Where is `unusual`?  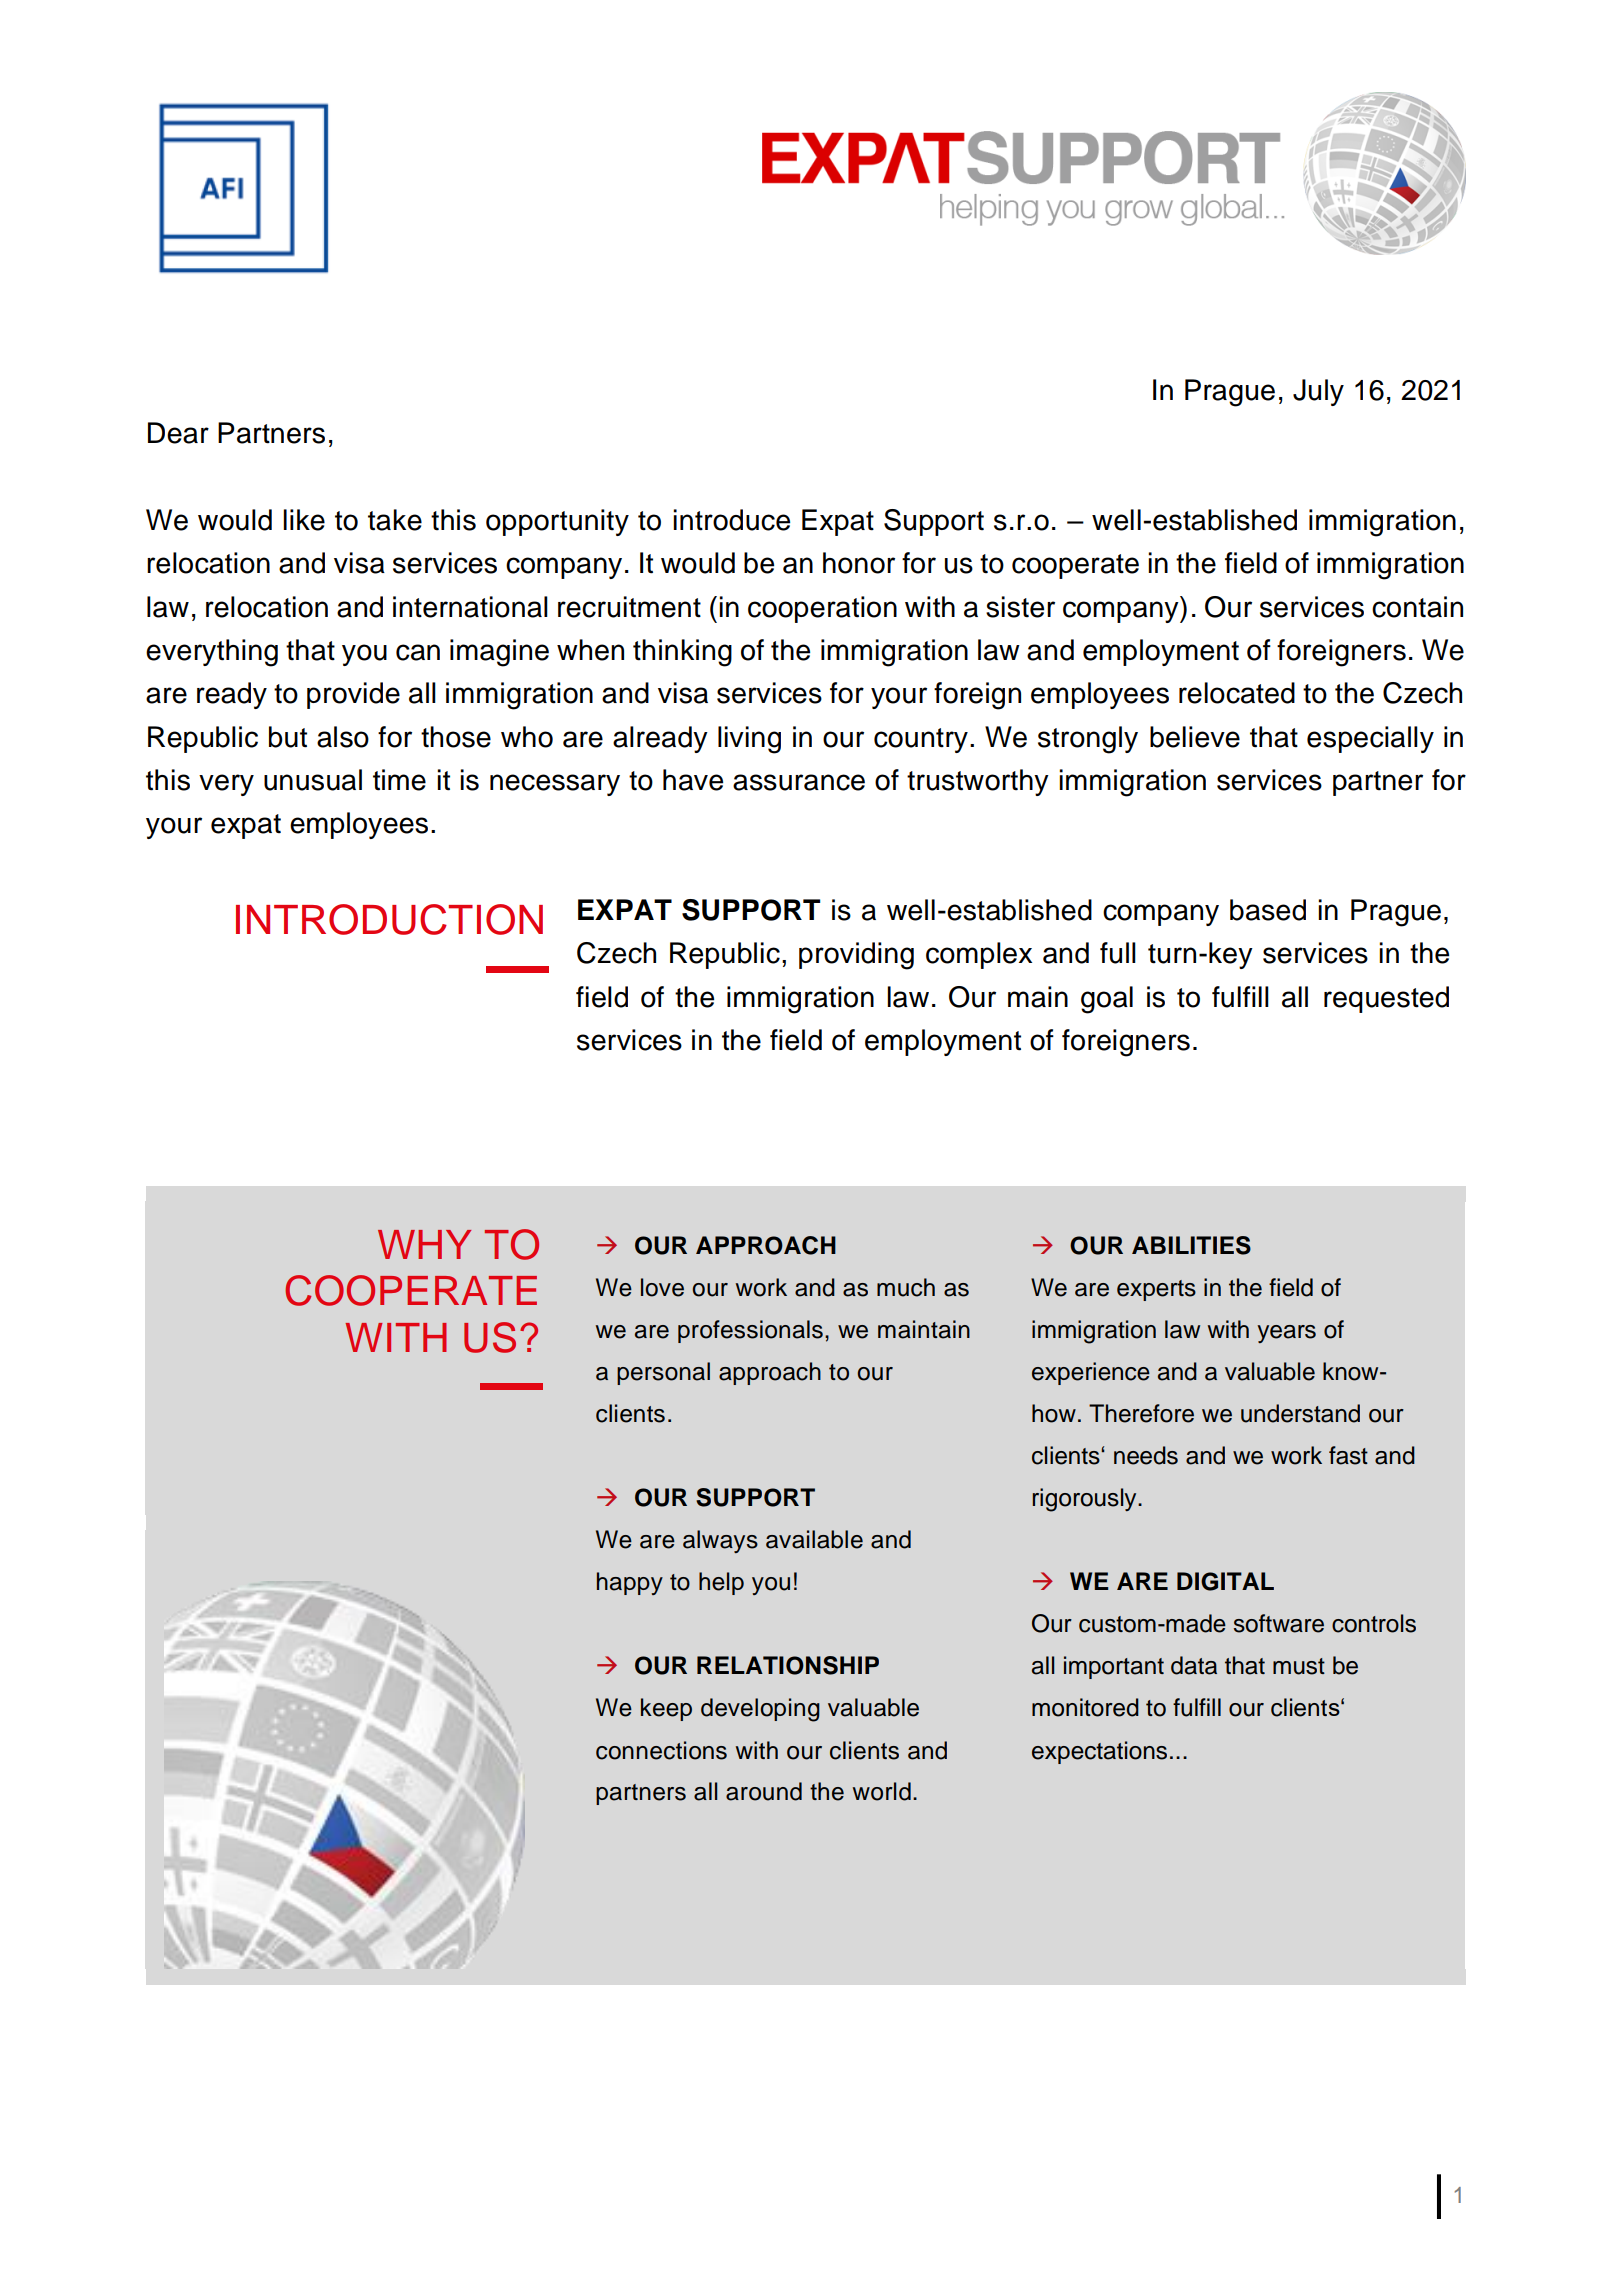 unusual is located at coordinates (313, 780).
